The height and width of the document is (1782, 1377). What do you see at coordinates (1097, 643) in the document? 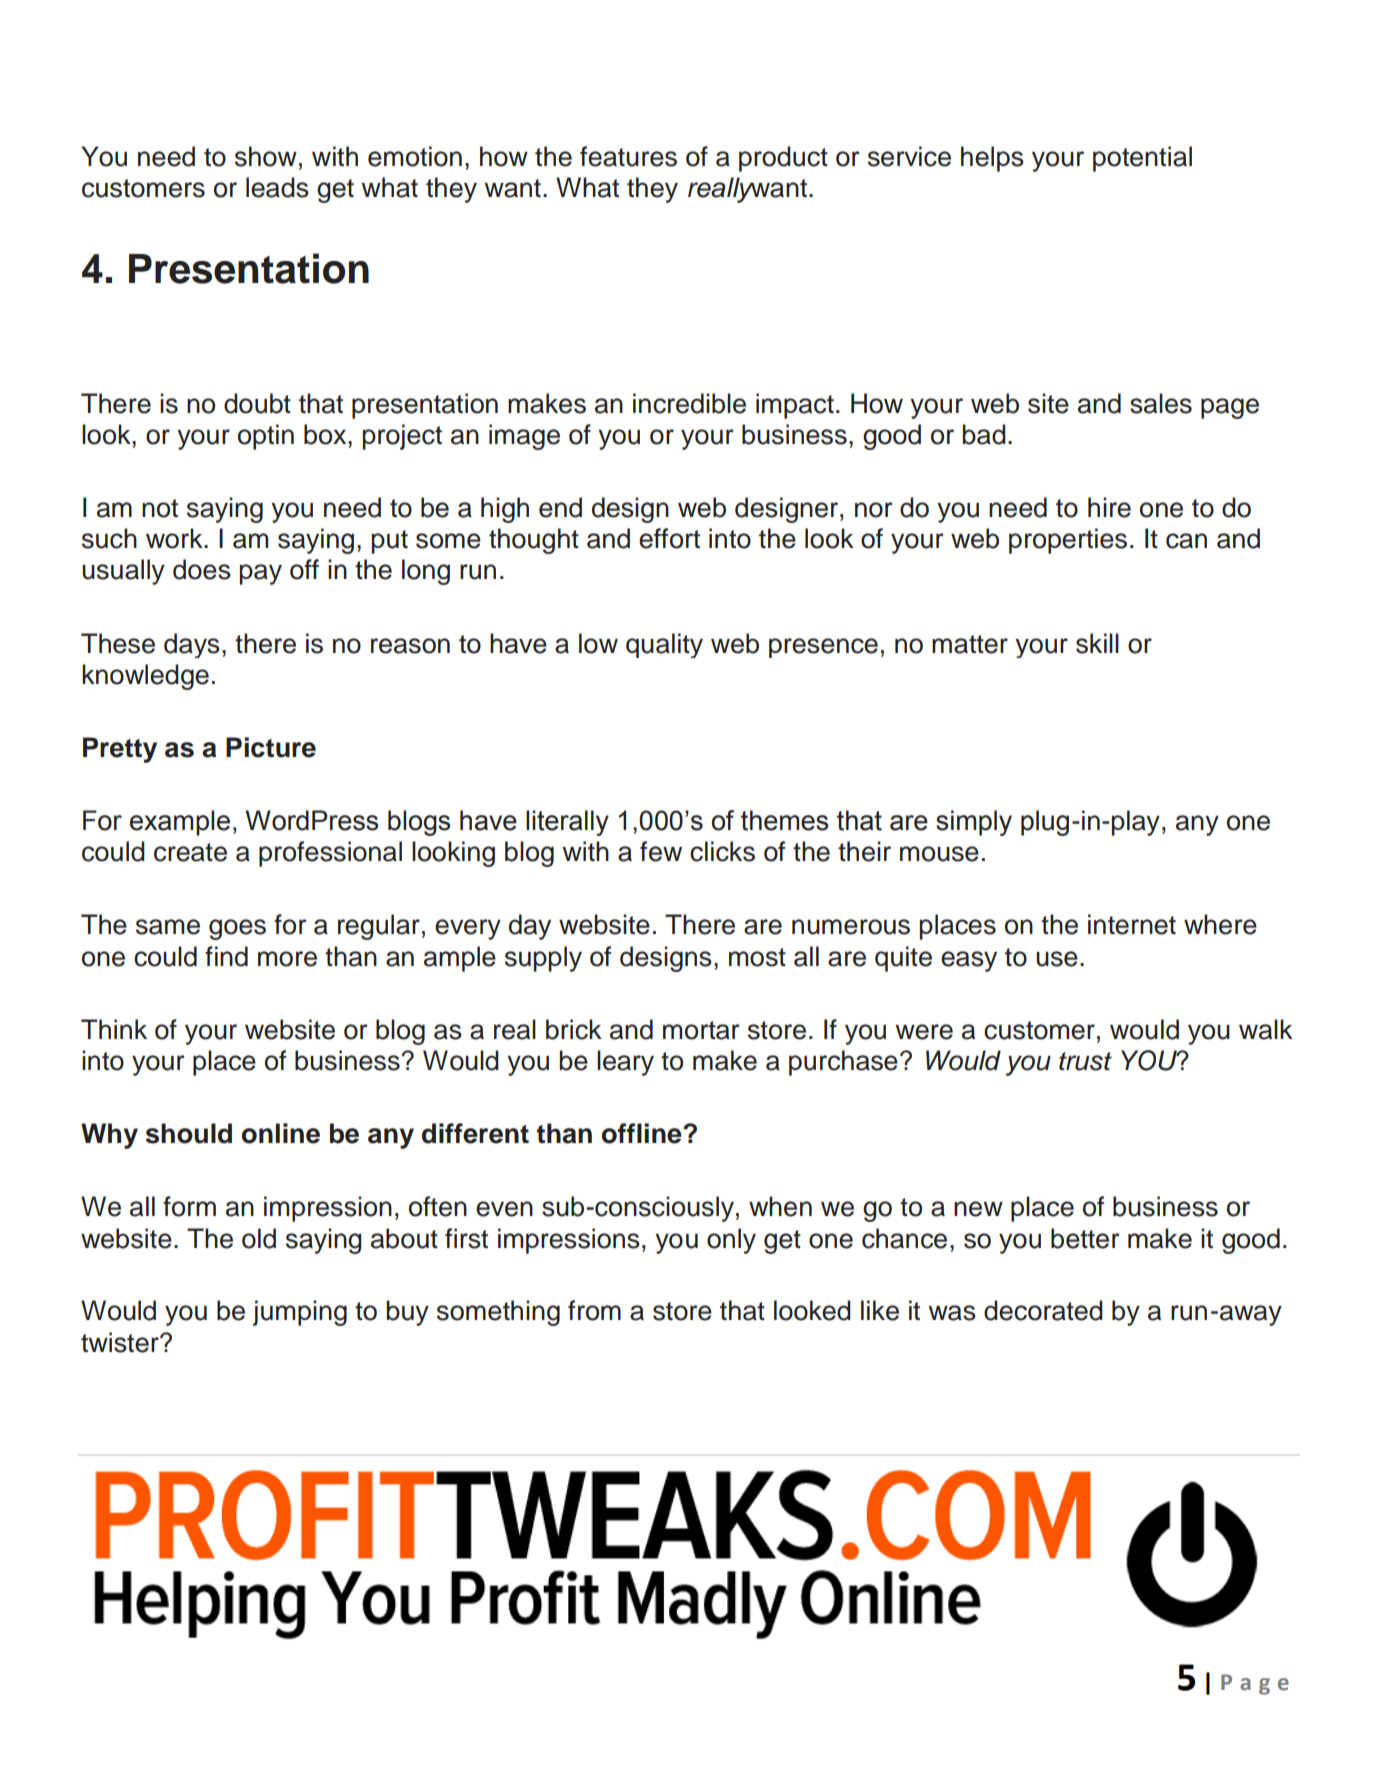
I see `skill` at bounding box center [1097, 643].
